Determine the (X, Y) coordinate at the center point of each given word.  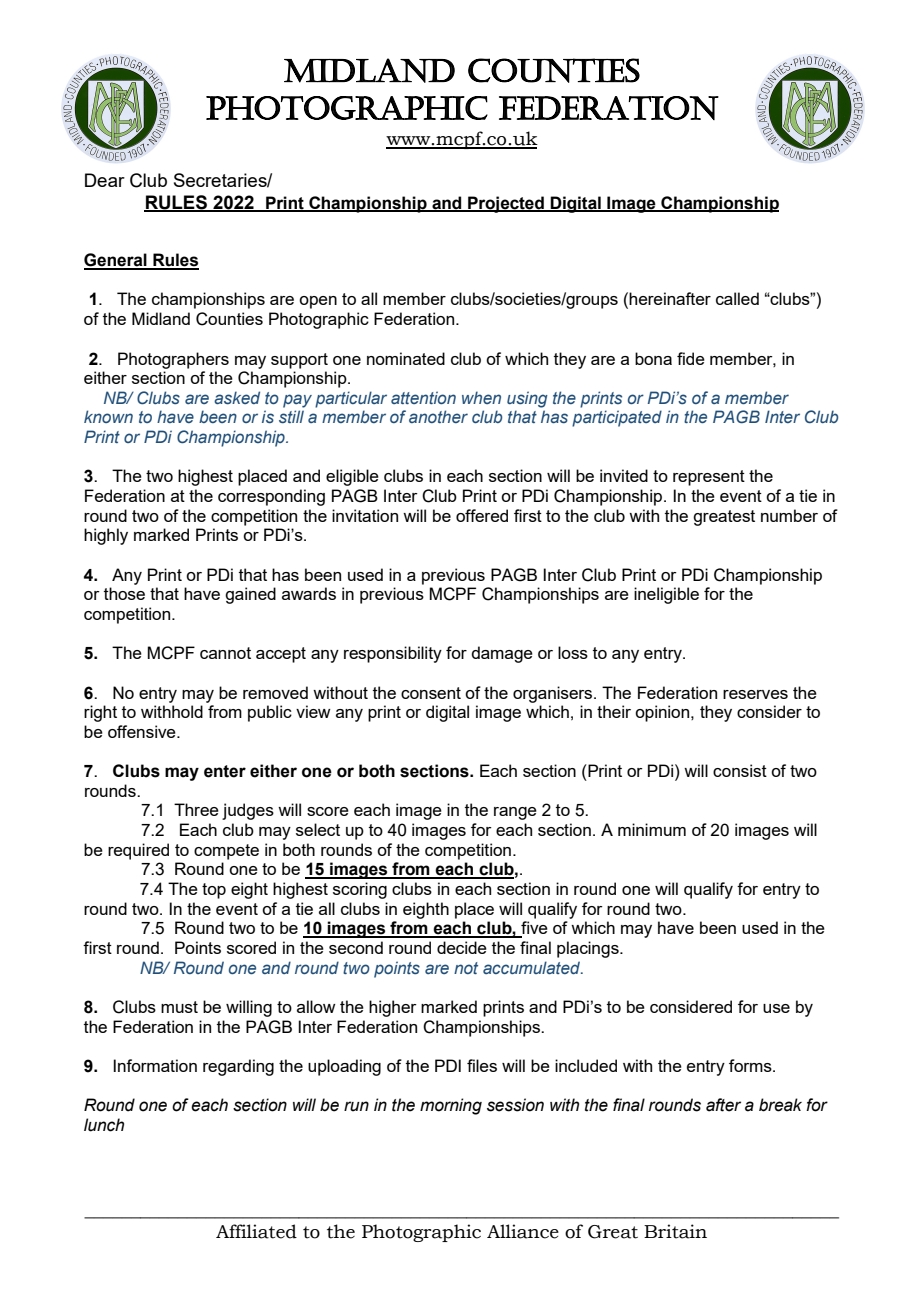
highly (106, 536)
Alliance (523, 1231)
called (737, 298)
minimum (652, 829)
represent (709, 478)
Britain (675, 1231)
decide (462, 947)
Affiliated (256, 1231)
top (214, 891)
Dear (105, 180)
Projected (506, 204)
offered (482, 515)
